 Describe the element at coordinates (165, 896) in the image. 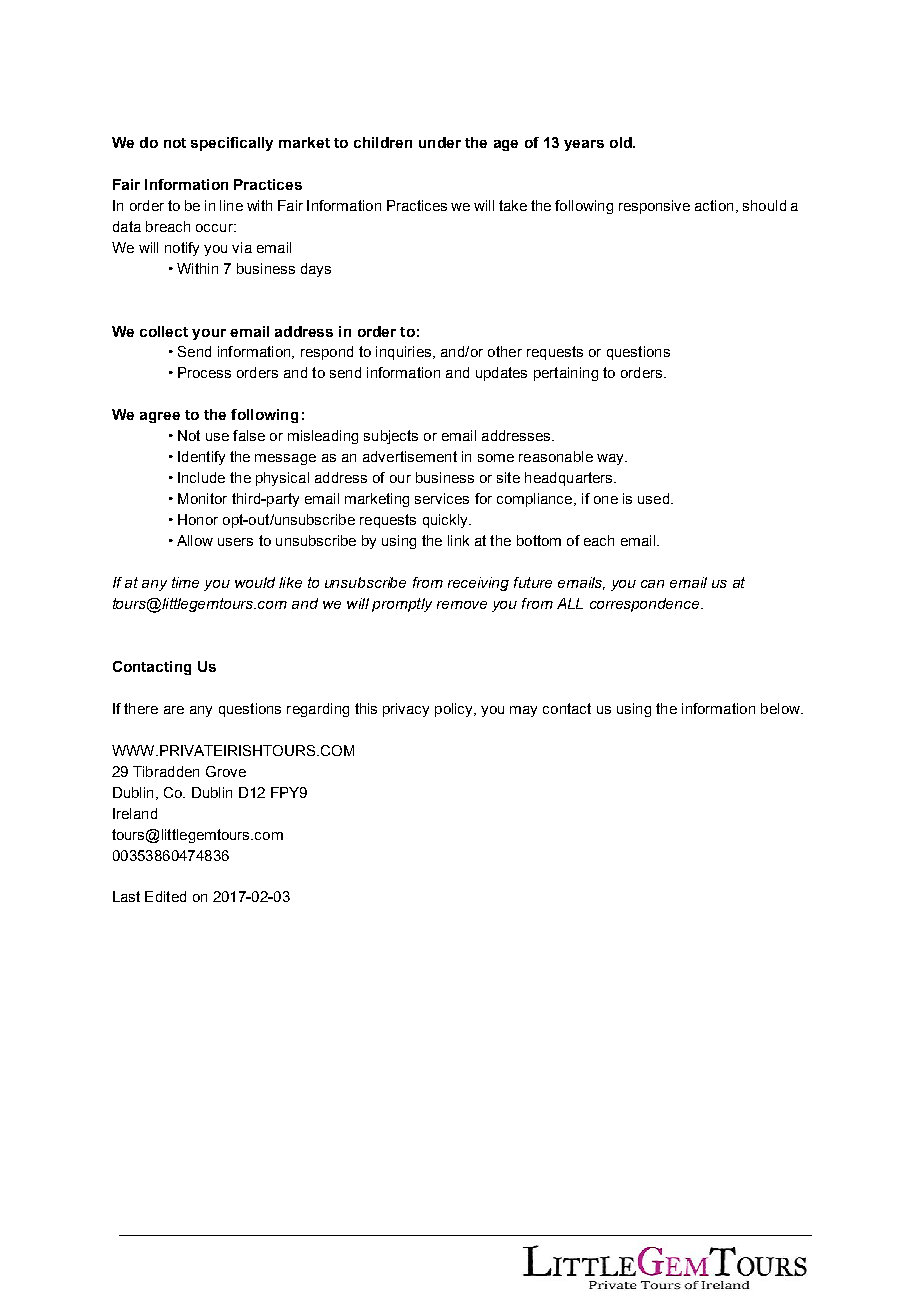

I see `Edited` at that location.
